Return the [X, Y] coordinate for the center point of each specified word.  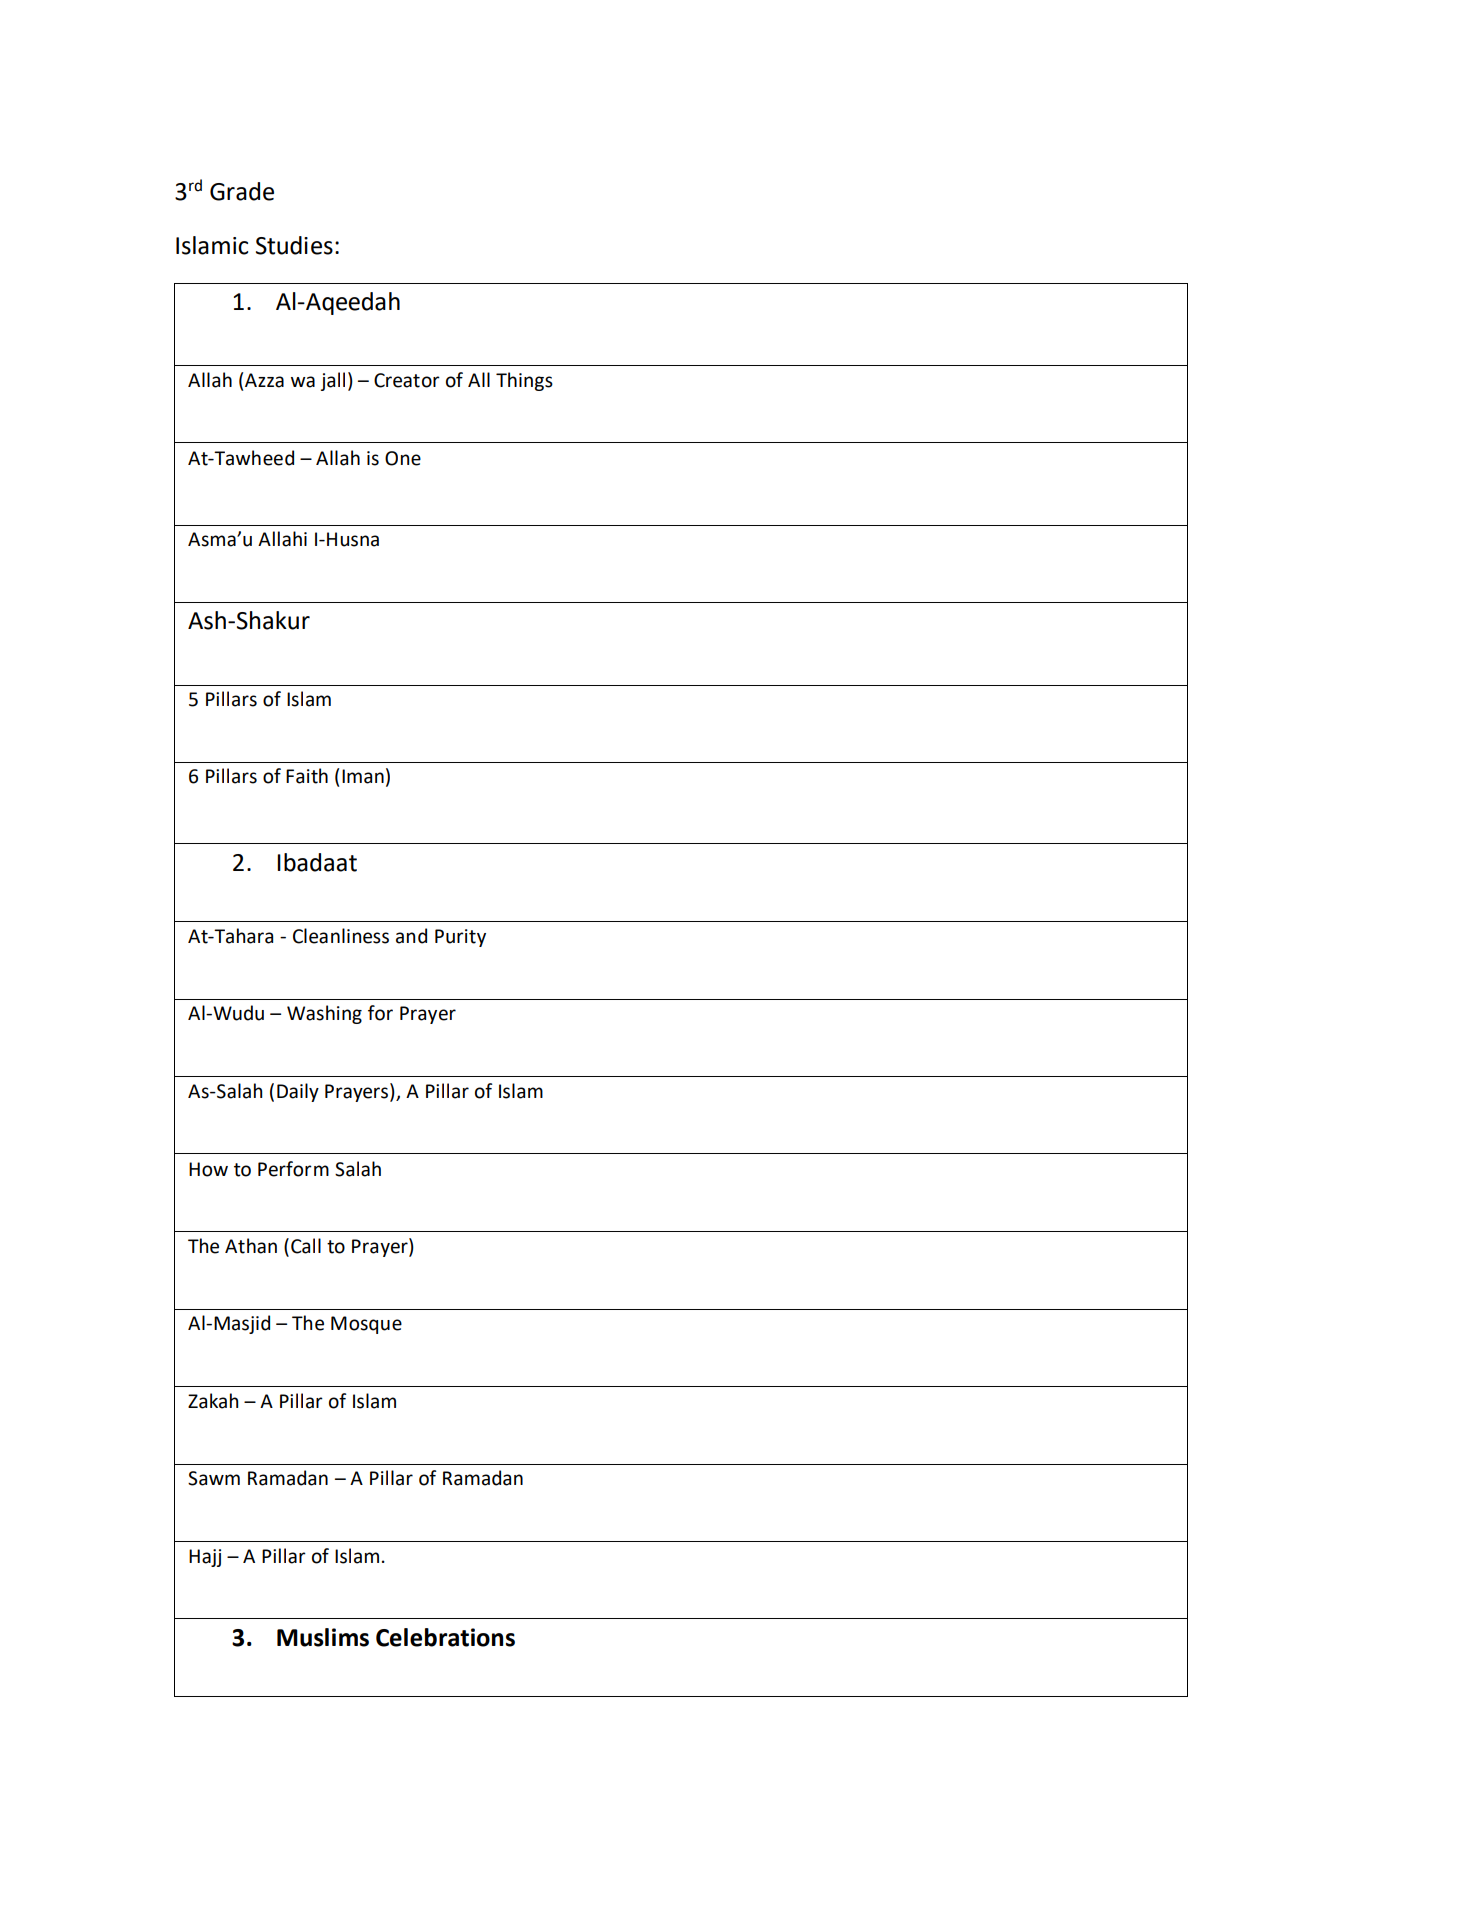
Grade [242, 191]
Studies [294, 245]
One [403, 458]
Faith [307, 776]
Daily [298, 1092]
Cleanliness [341, 936]
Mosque [366, 1325]
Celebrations [445, 1637]
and [411, 936]
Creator [407, 380]
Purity [460, 938]
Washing [324, 1014]
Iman [363, 776]
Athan [251, 1246]
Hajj [205, 1558]
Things [524, 381]
